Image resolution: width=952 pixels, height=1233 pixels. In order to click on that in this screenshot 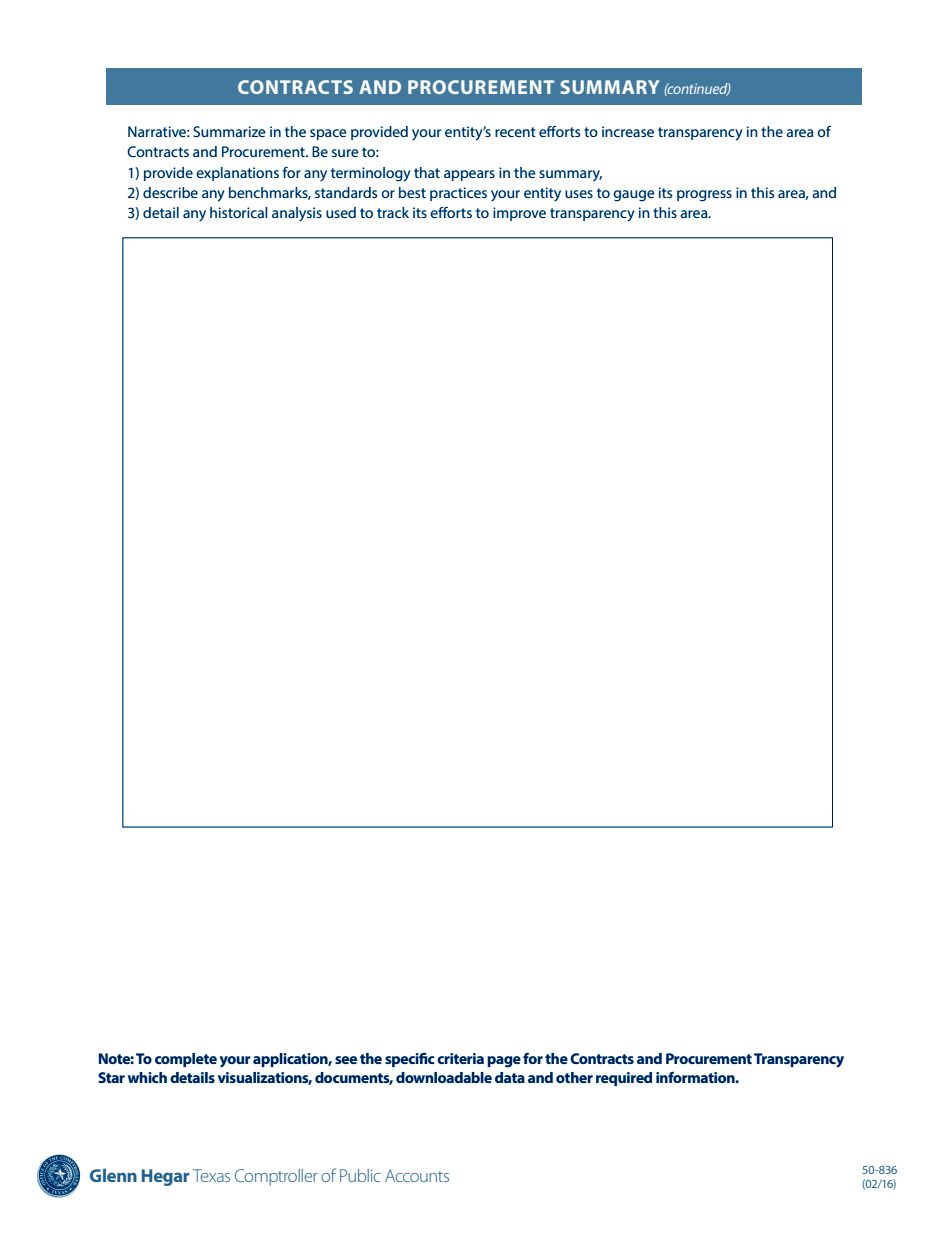, I will do `click(427, 172)`.
